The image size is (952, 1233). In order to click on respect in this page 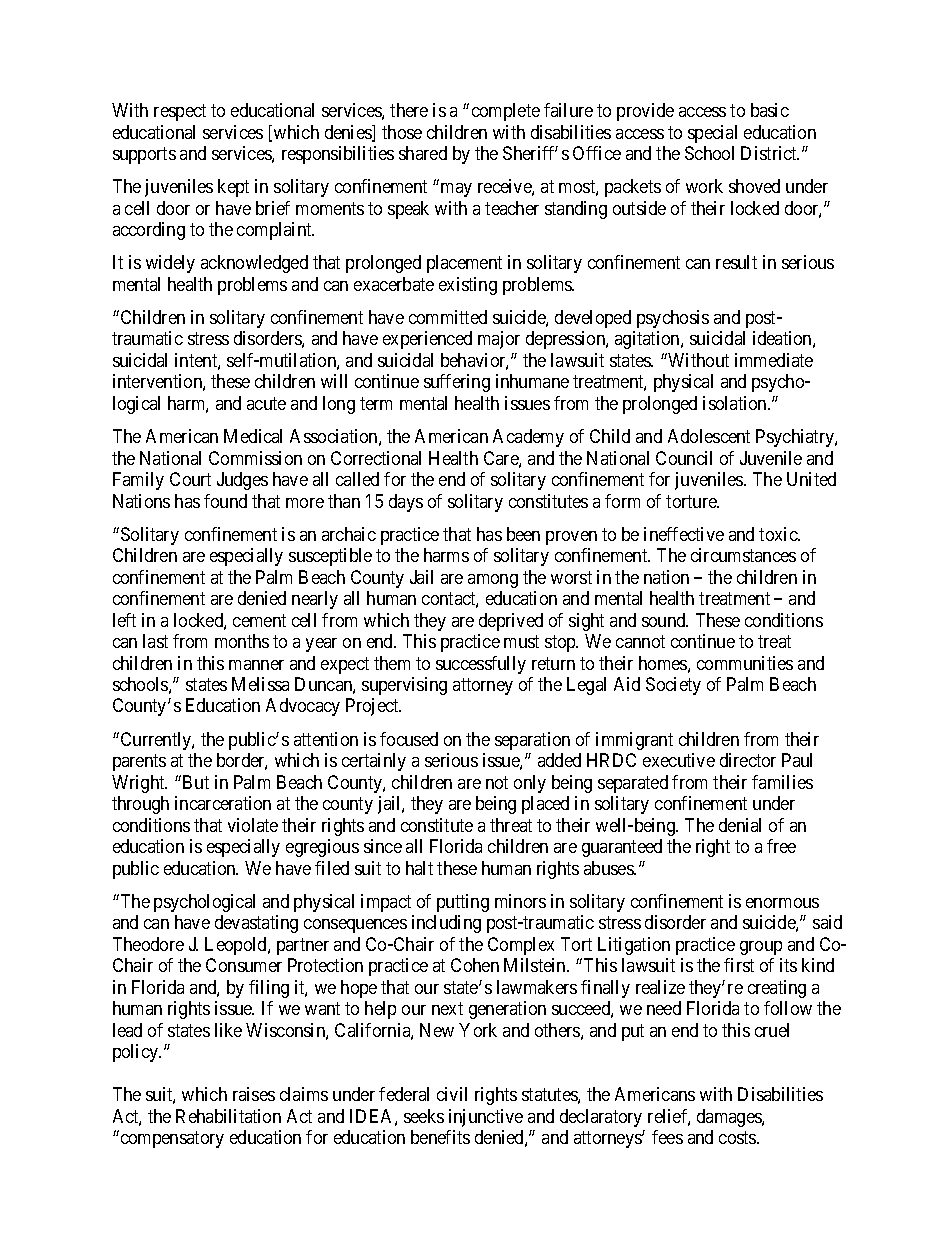, I will do `click(180, 112)`.
